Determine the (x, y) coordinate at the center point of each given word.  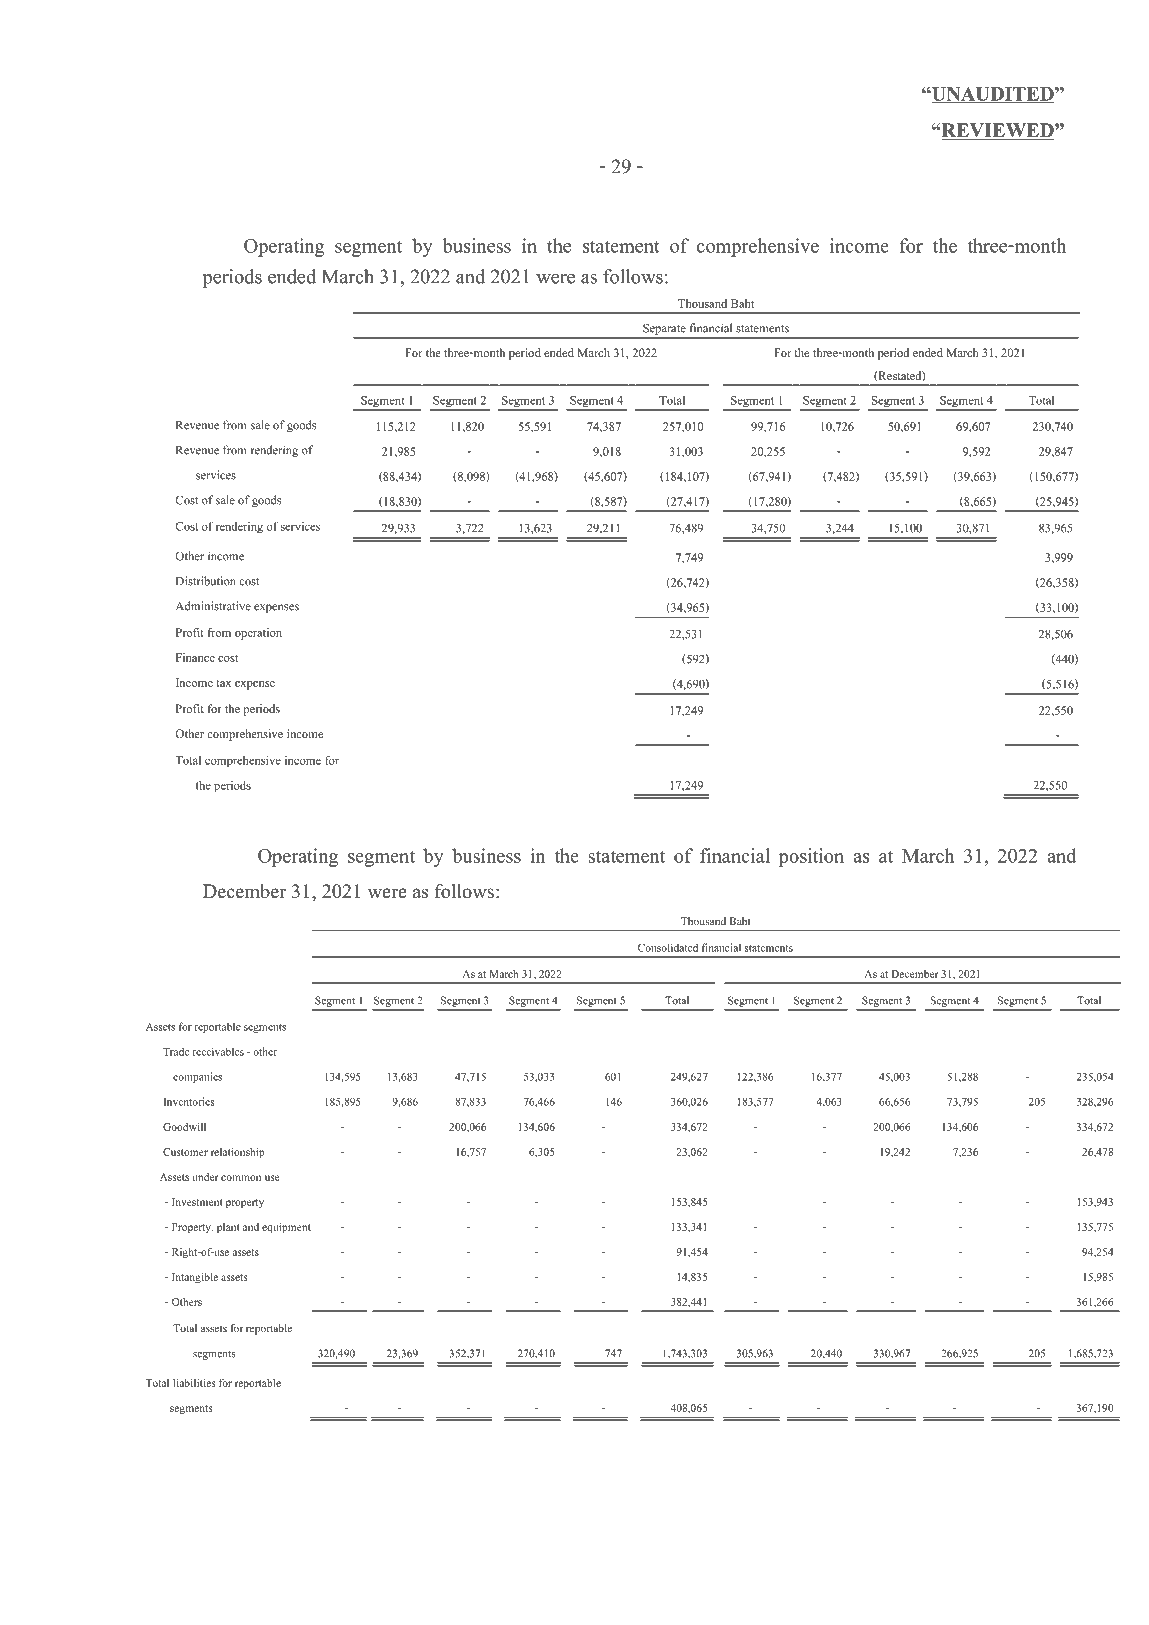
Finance (195, 657)
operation (258, 634)
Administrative (213, 606)
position (811, 857)
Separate (664, 329)
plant (228, 1228)
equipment (286, 1228)
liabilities (194, 1383)
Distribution (206, 581)
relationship (238, 1153)
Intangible (195, 1278)
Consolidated (668, 947)
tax (223, 683)
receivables (218, 1051)
